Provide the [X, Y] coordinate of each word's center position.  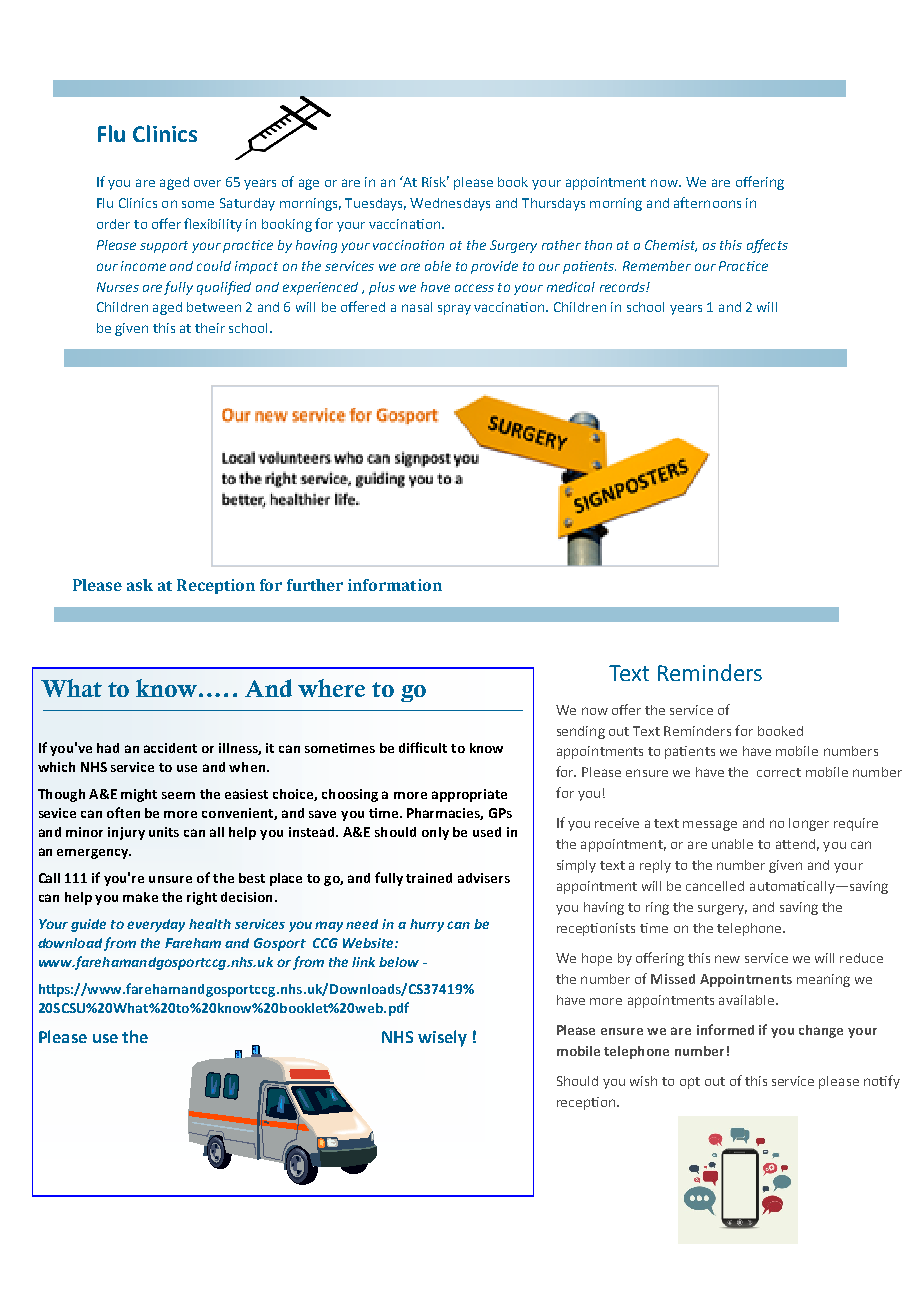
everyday [156, 925]
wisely [442, 1038]
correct [779, 772]
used [487, 832]
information [395, 585]
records [623, 287]
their [210, 328]
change [821, 1031]
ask [140, 585]
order [113, 224]
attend [795, 844]
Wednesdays [450, 204]
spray [454, 309]
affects [767, 246]
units [164, 832]
